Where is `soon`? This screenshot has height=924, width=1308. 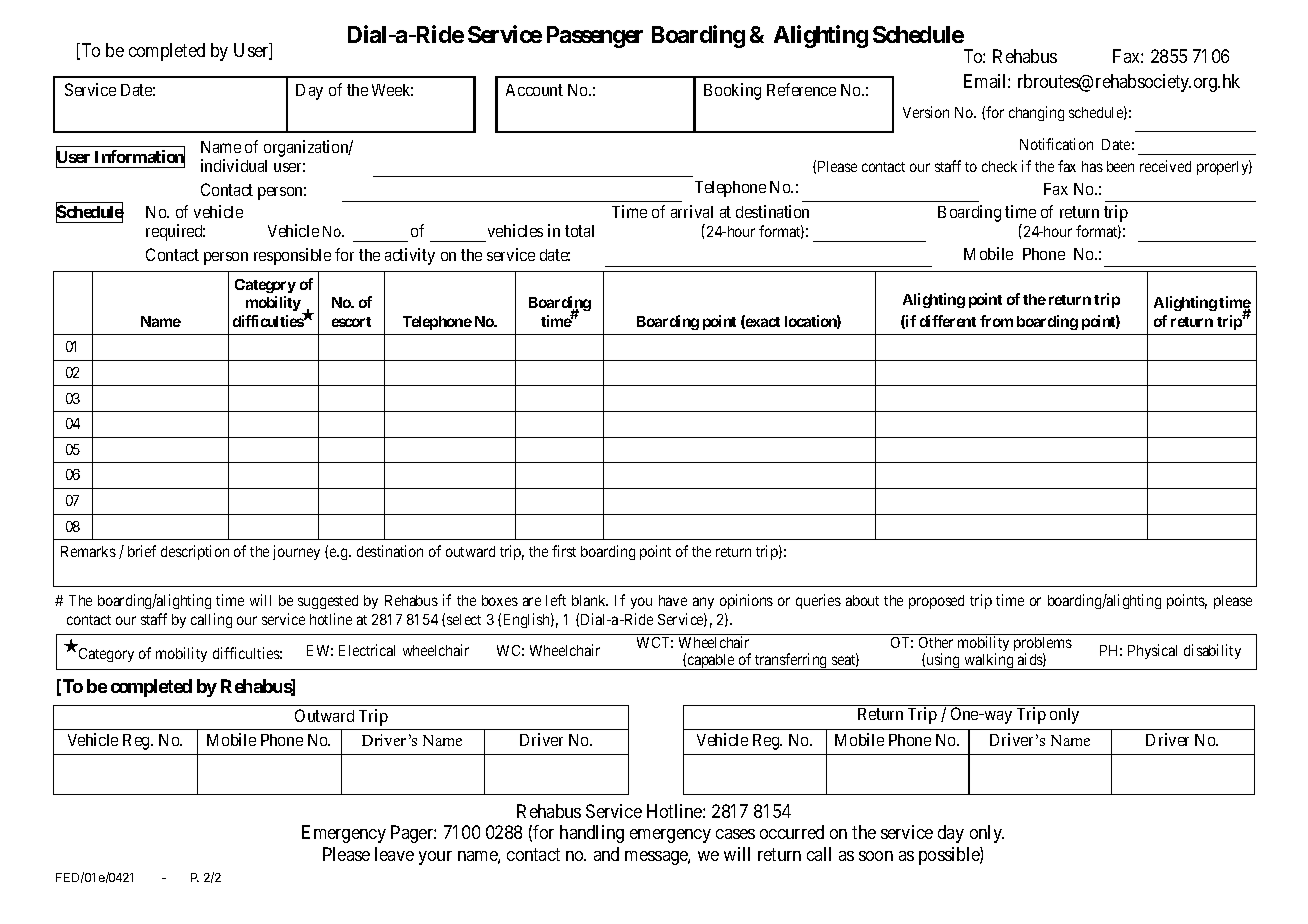 soon is located at coordinates (876, 856).
